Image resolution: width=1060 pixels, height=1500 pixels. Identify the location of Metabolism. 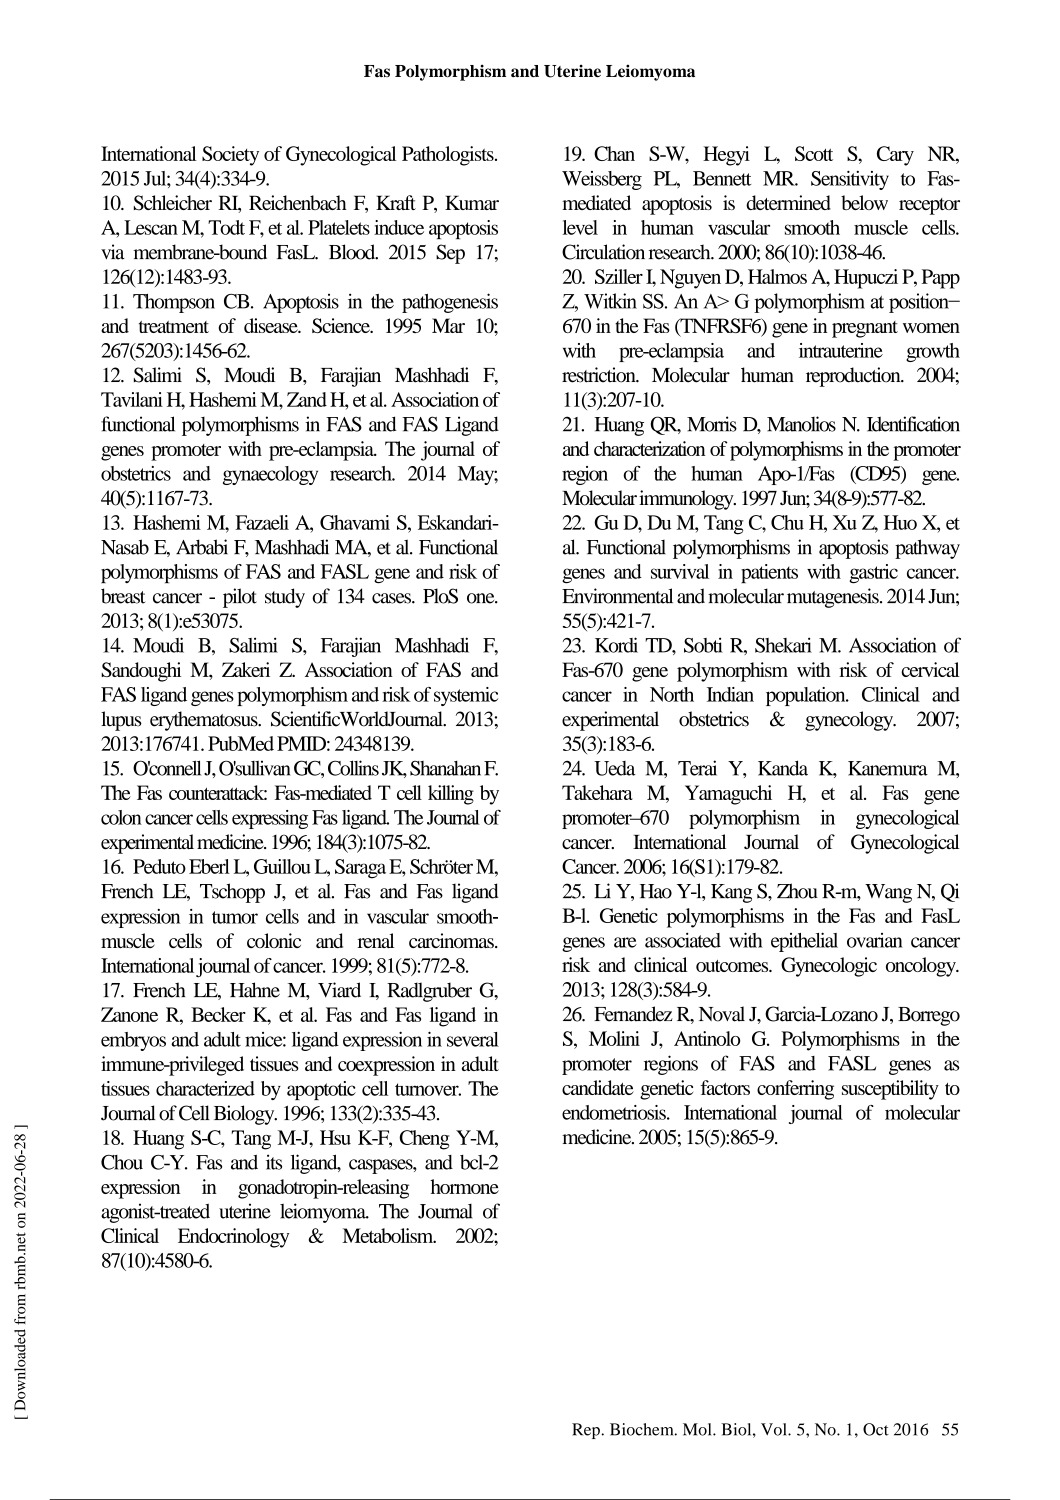
(389, 1235).
